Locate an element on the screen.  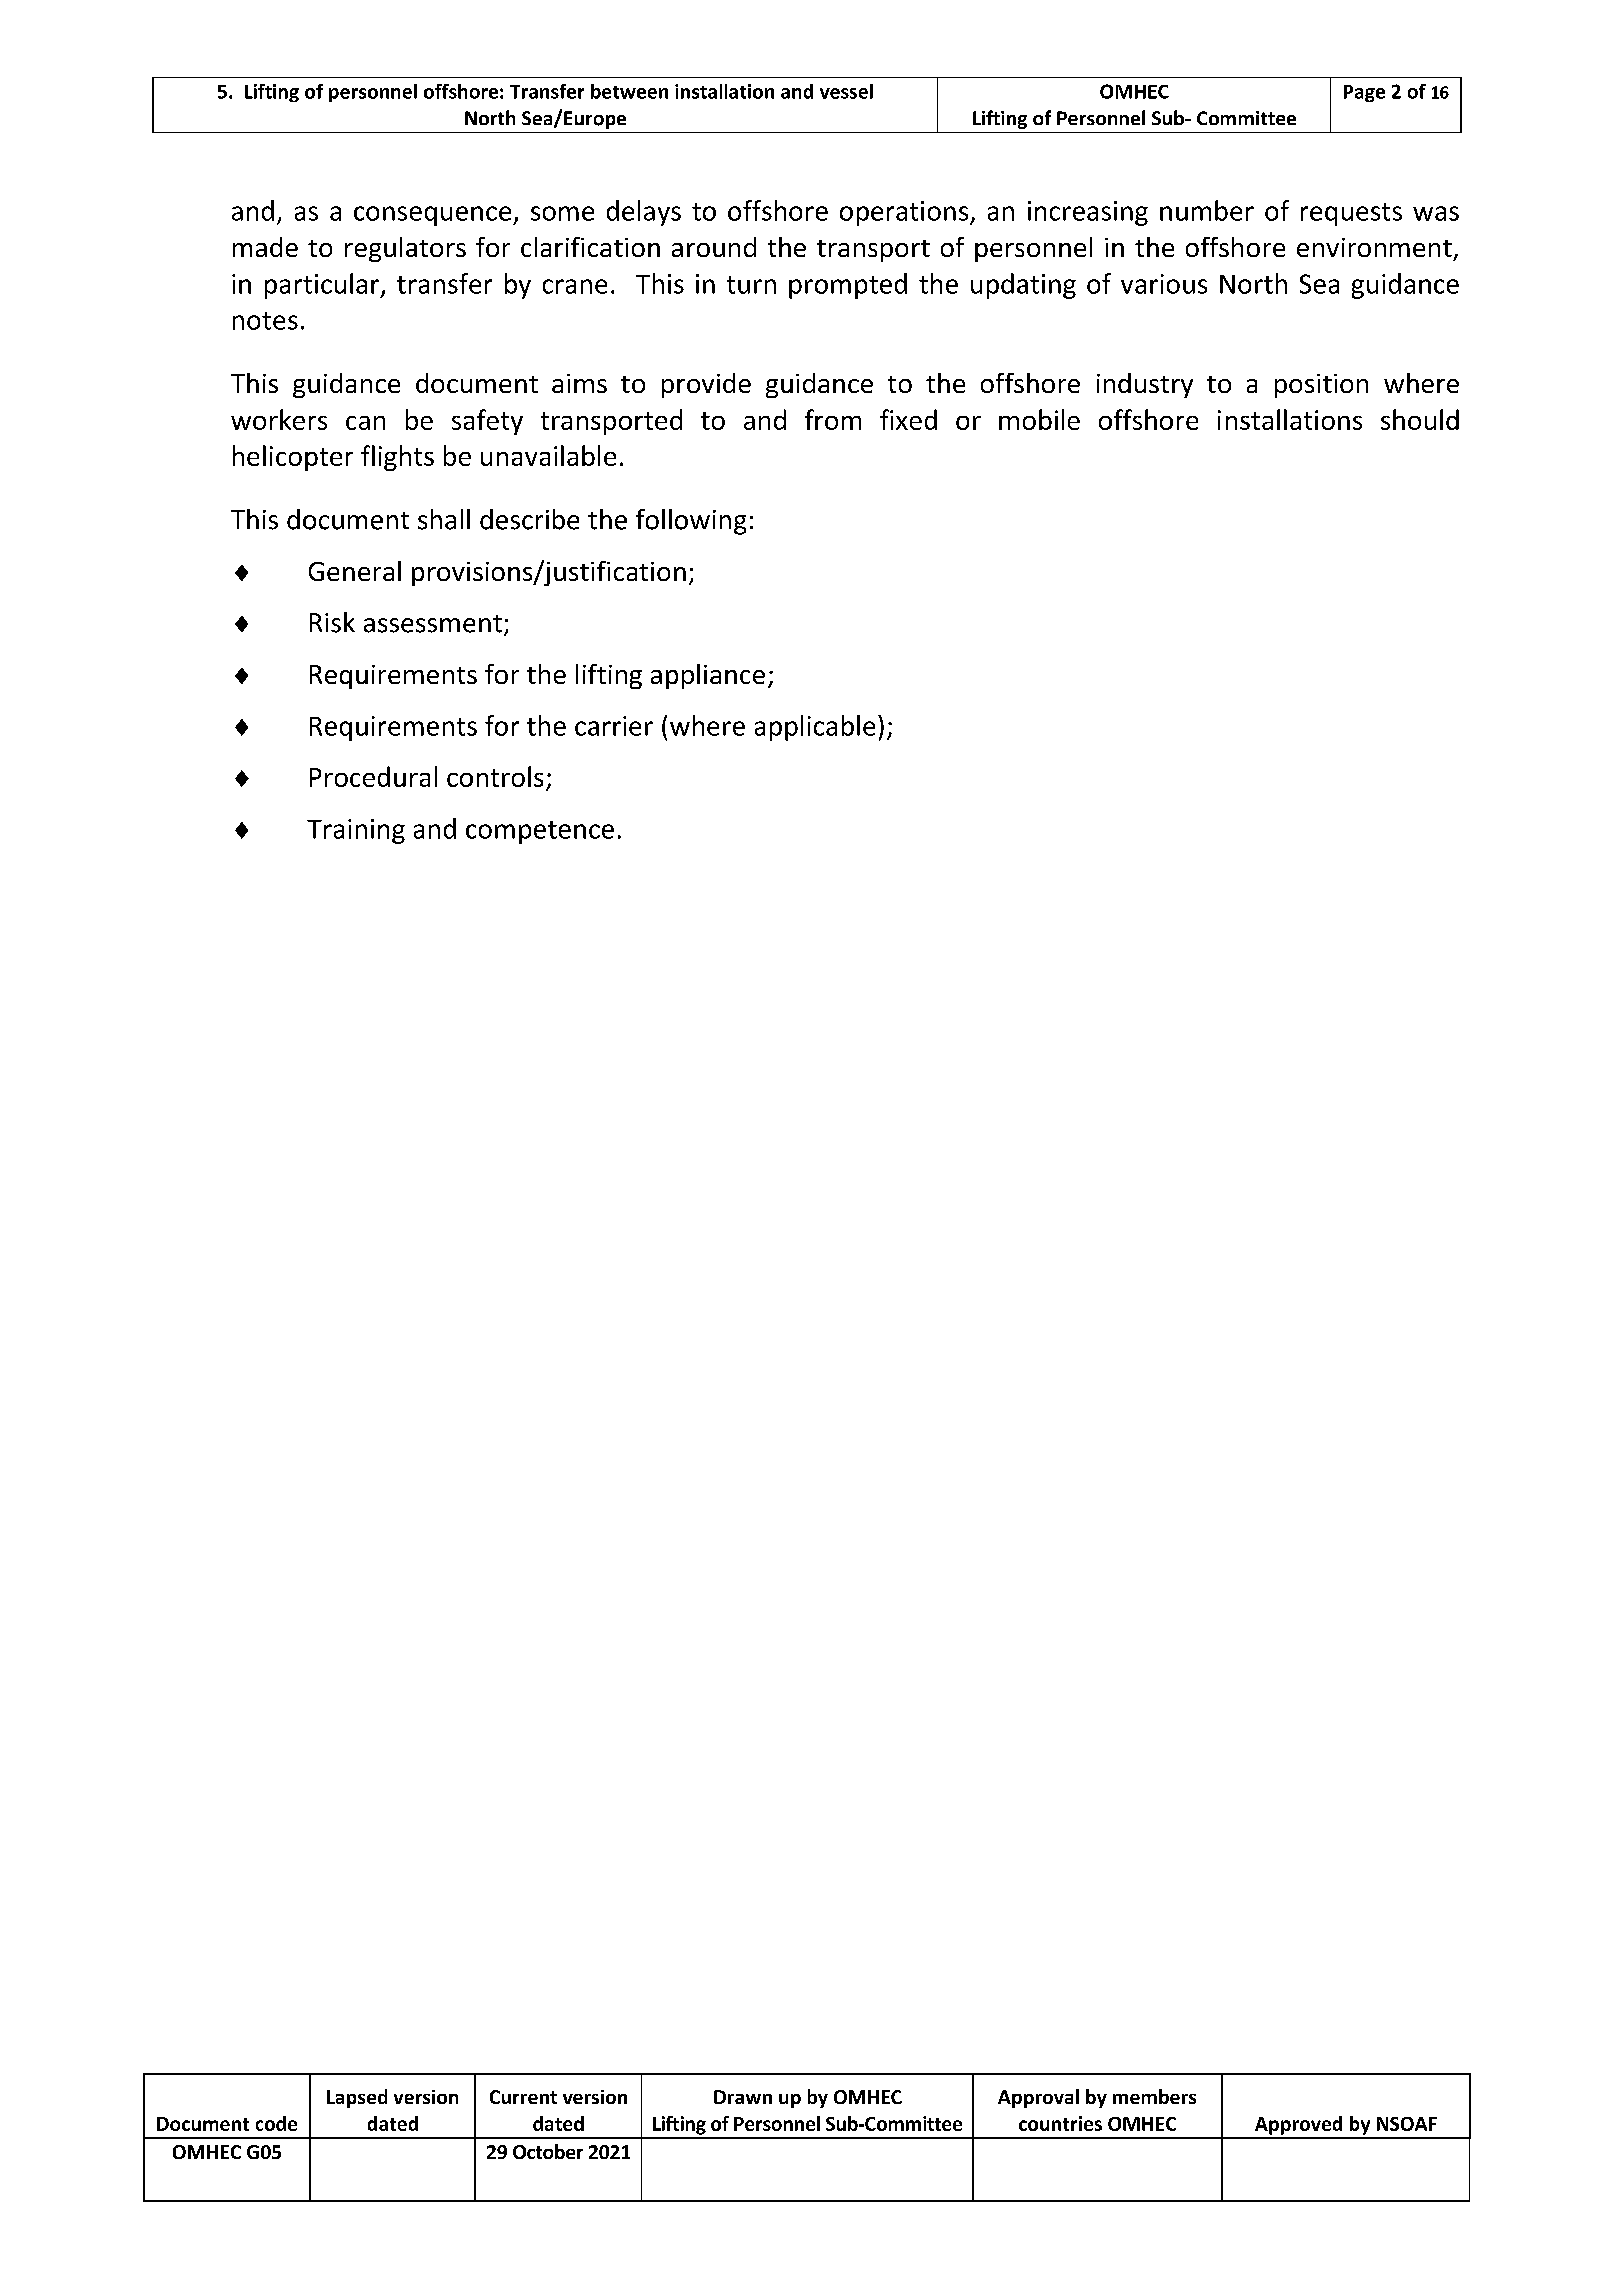
applicable is located at coordinates (815, 728).
